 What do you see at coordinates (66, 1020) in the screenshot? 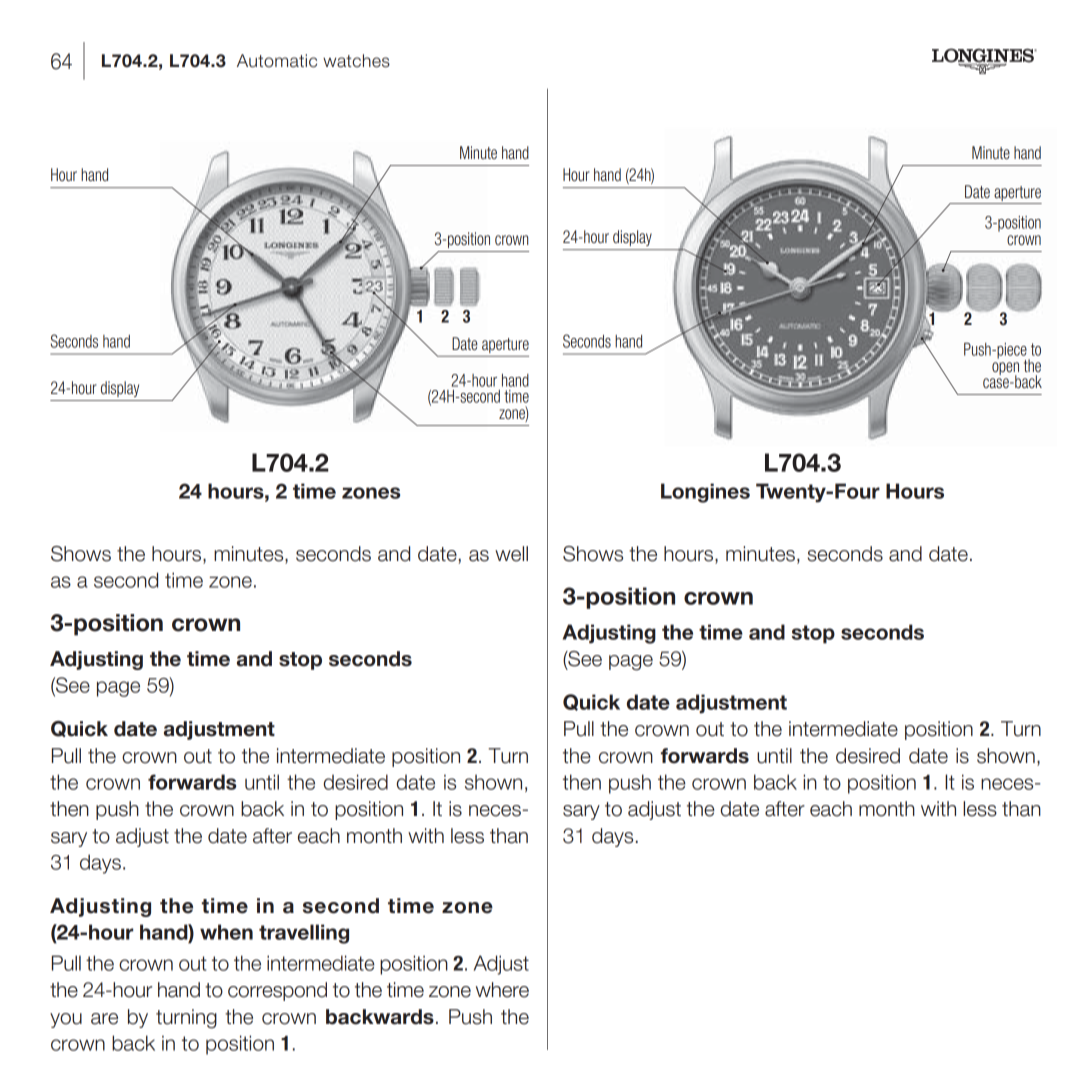
I see `you` at bounding box center [66, 1020].
